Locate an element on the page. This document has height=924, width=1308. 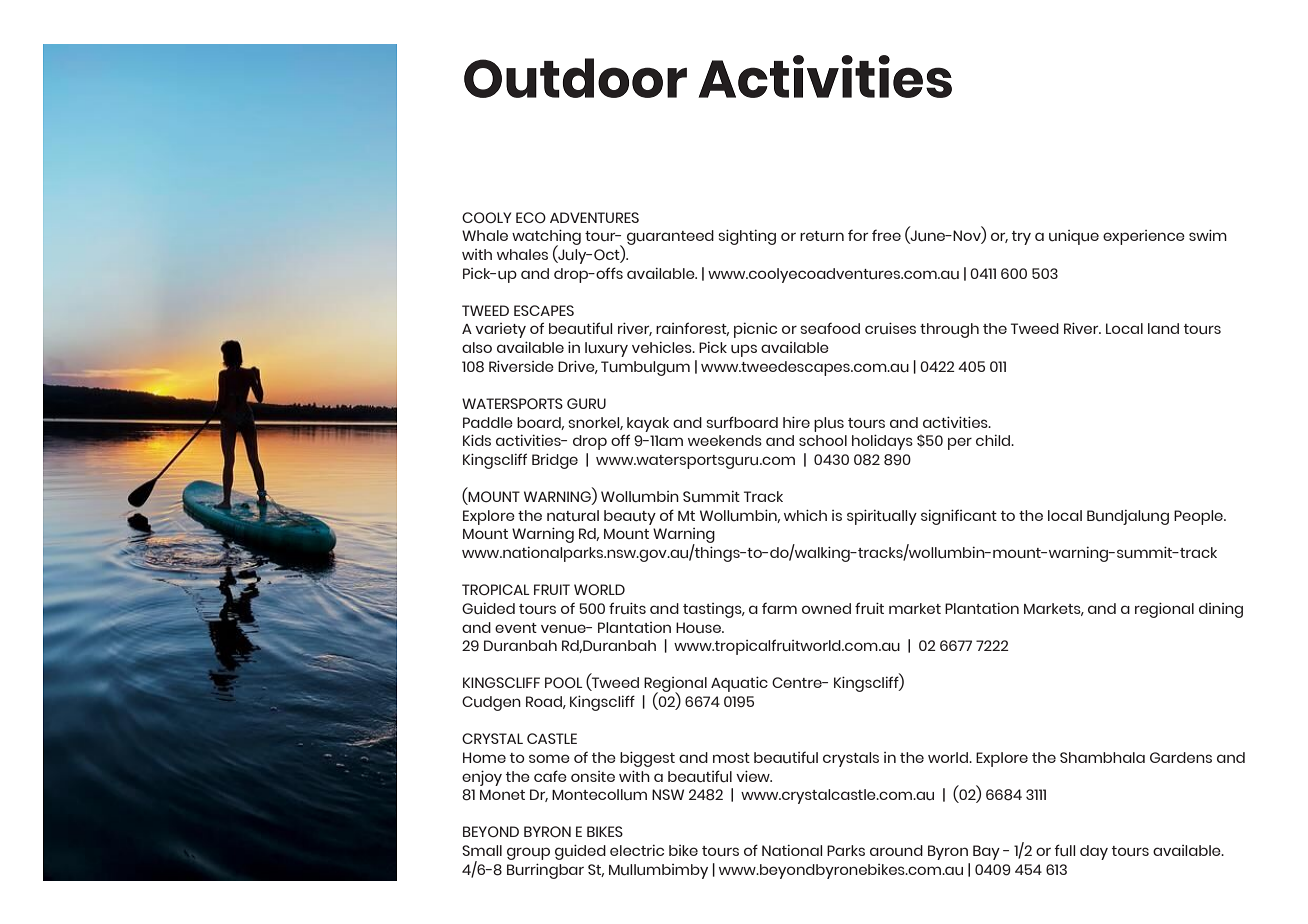
Bridge is located at coordinates (555, 461).
